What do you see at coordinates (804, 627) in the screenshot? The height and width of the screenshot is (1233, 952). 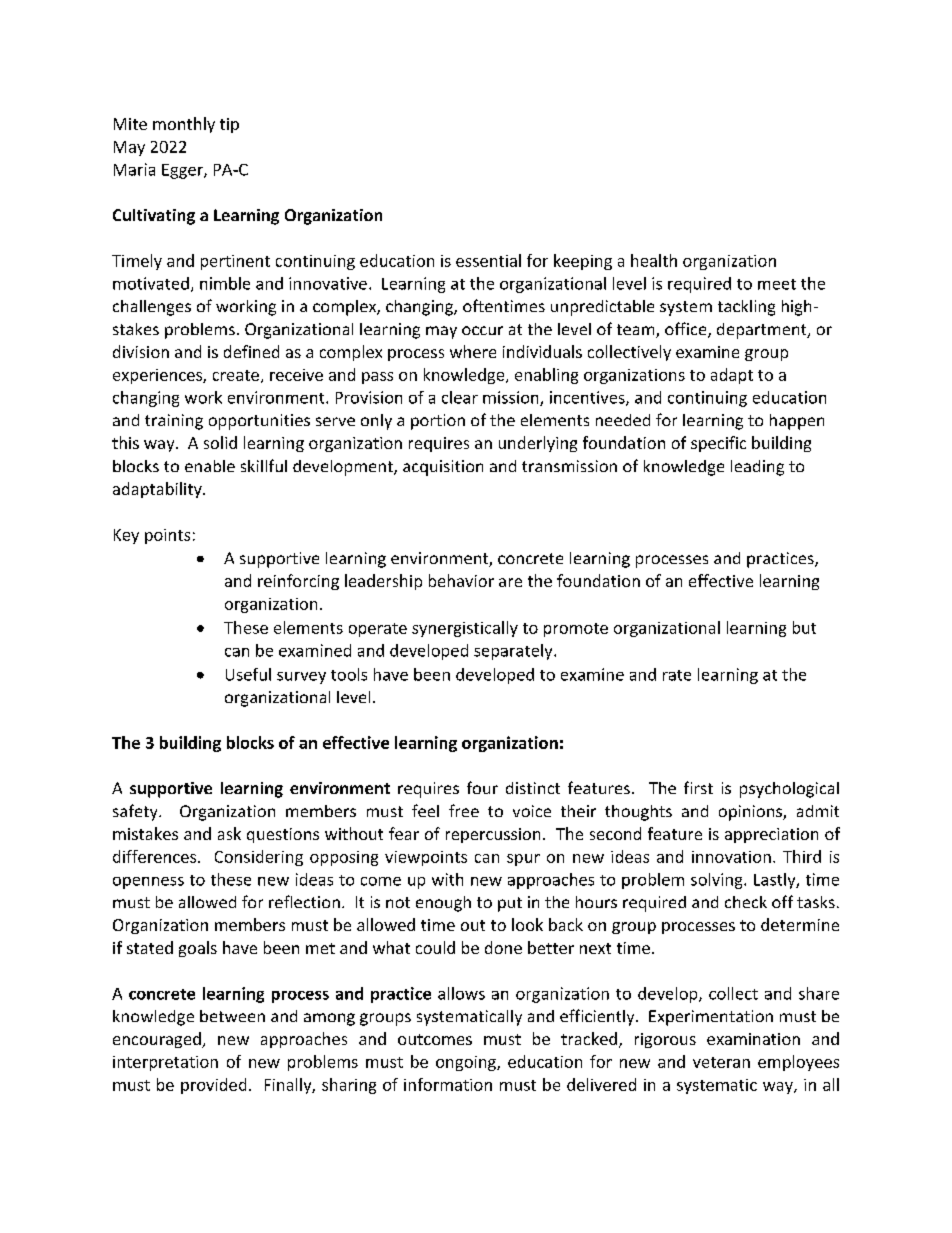 I see `but` at bounding box center [804, 627].
